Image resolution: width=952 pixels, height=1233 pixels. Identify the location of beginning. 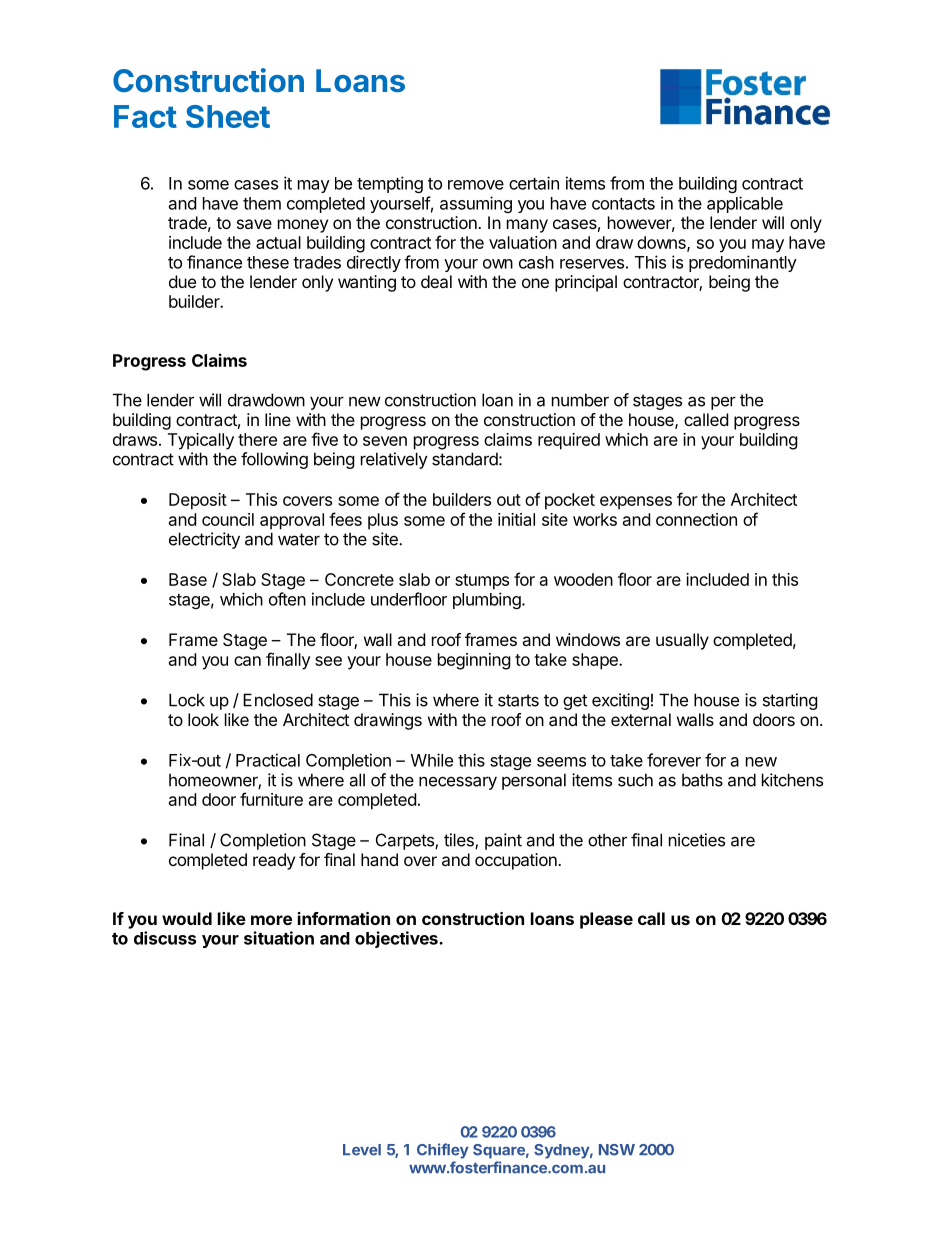
(474, 661).
